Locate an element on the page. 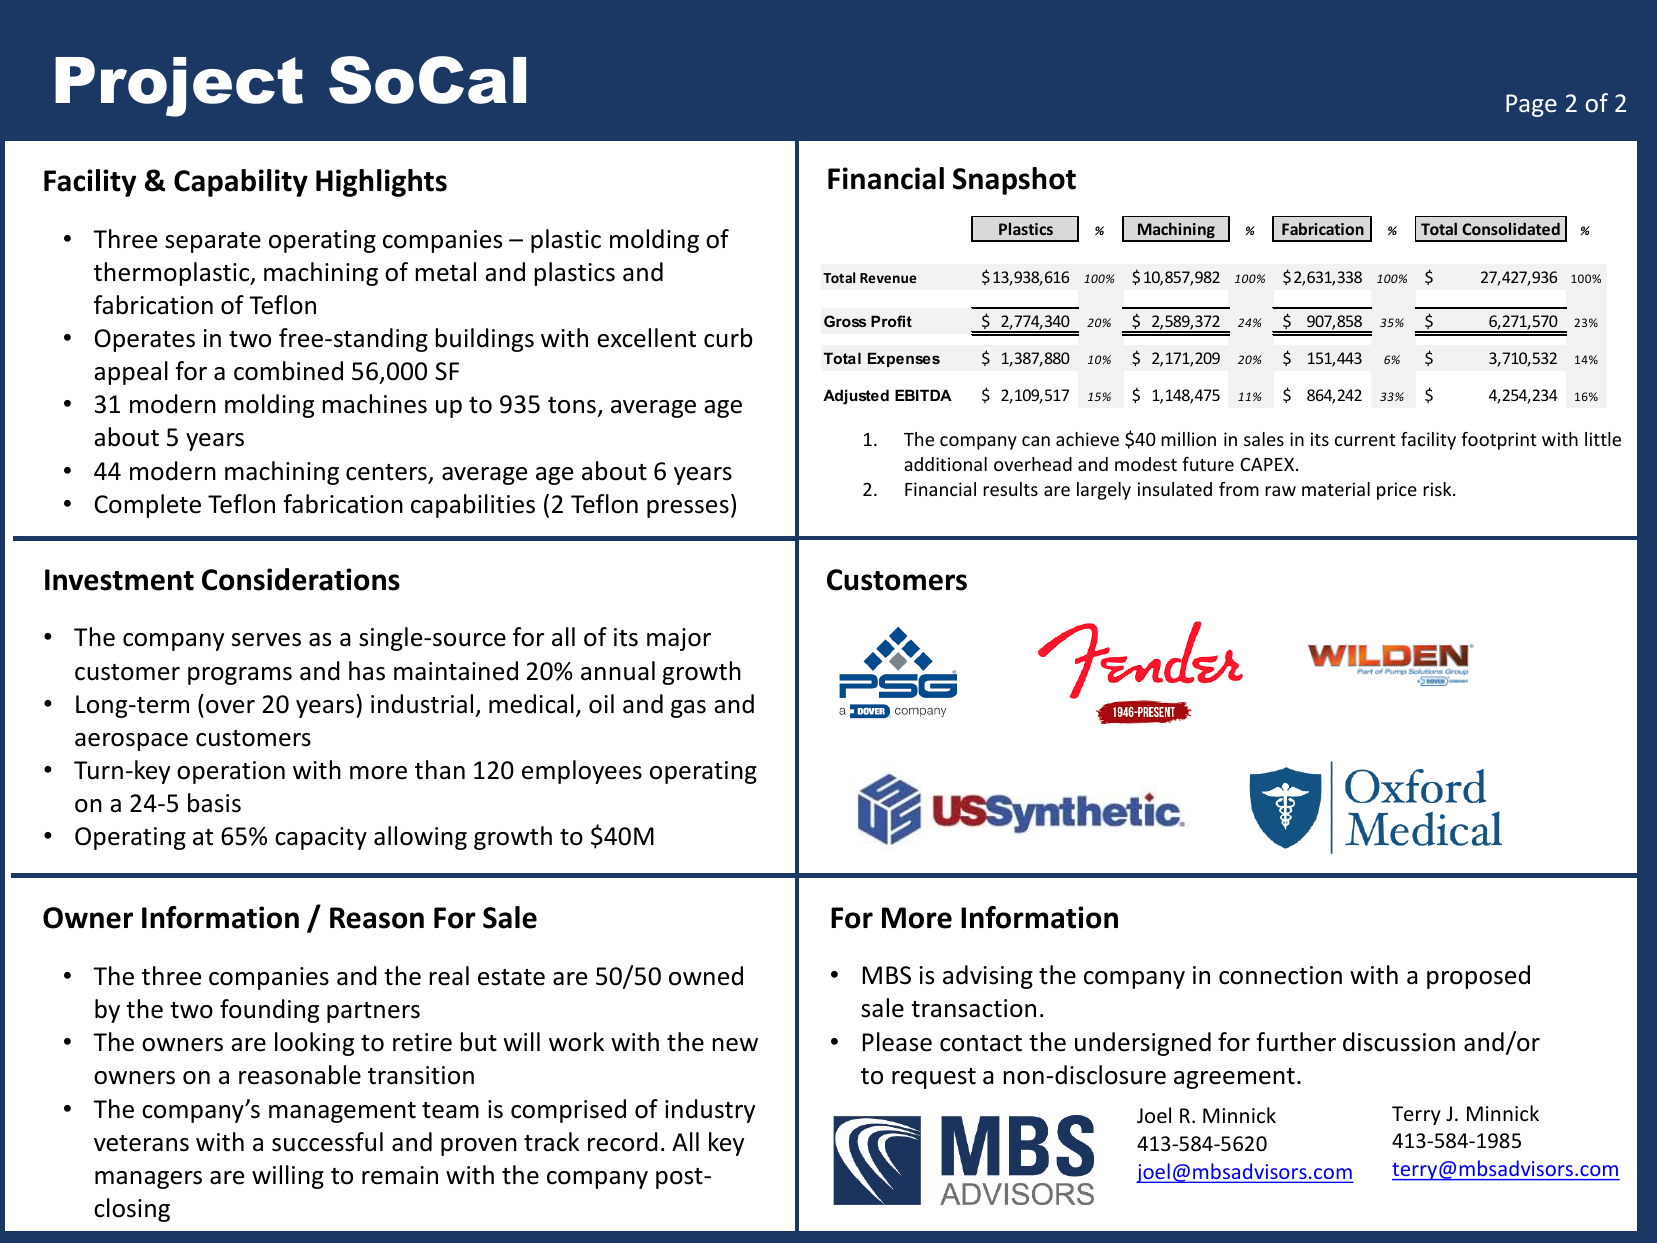 The width and height of the page is (1657, 1243). agreement is located at coordinates (1234, 1078).
